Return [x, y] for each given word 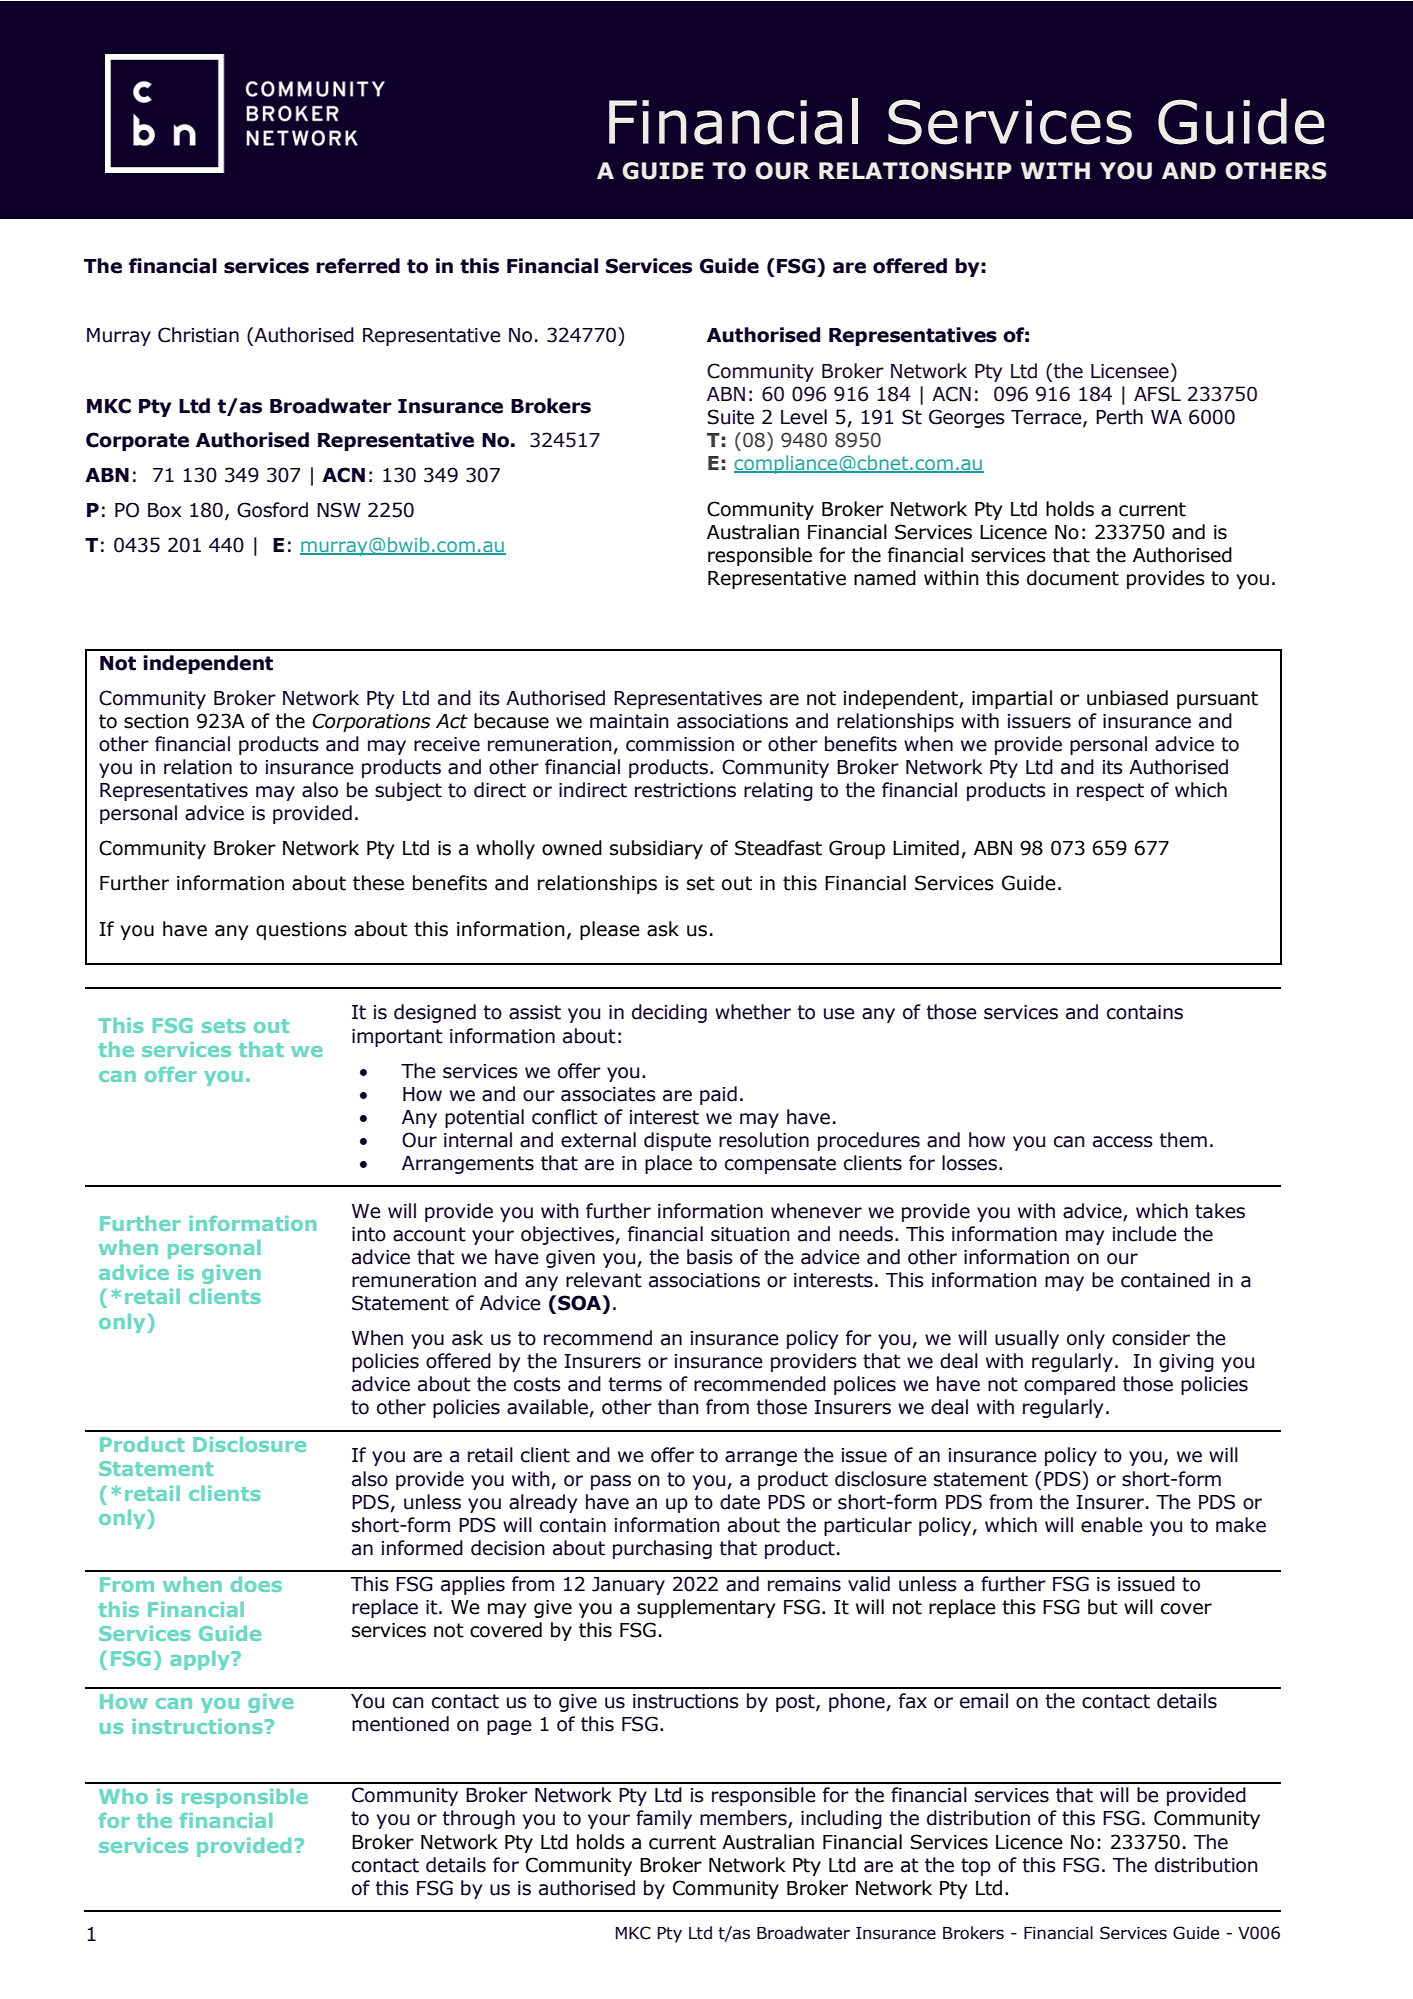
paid [718, 1095]
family [664, 1819]
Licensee [1130, 371]
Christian [198, 335]
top [976, 1867]
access [1123, 1142]
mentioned [400, 1724]
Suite [730, 417]
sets [224, 1026]
